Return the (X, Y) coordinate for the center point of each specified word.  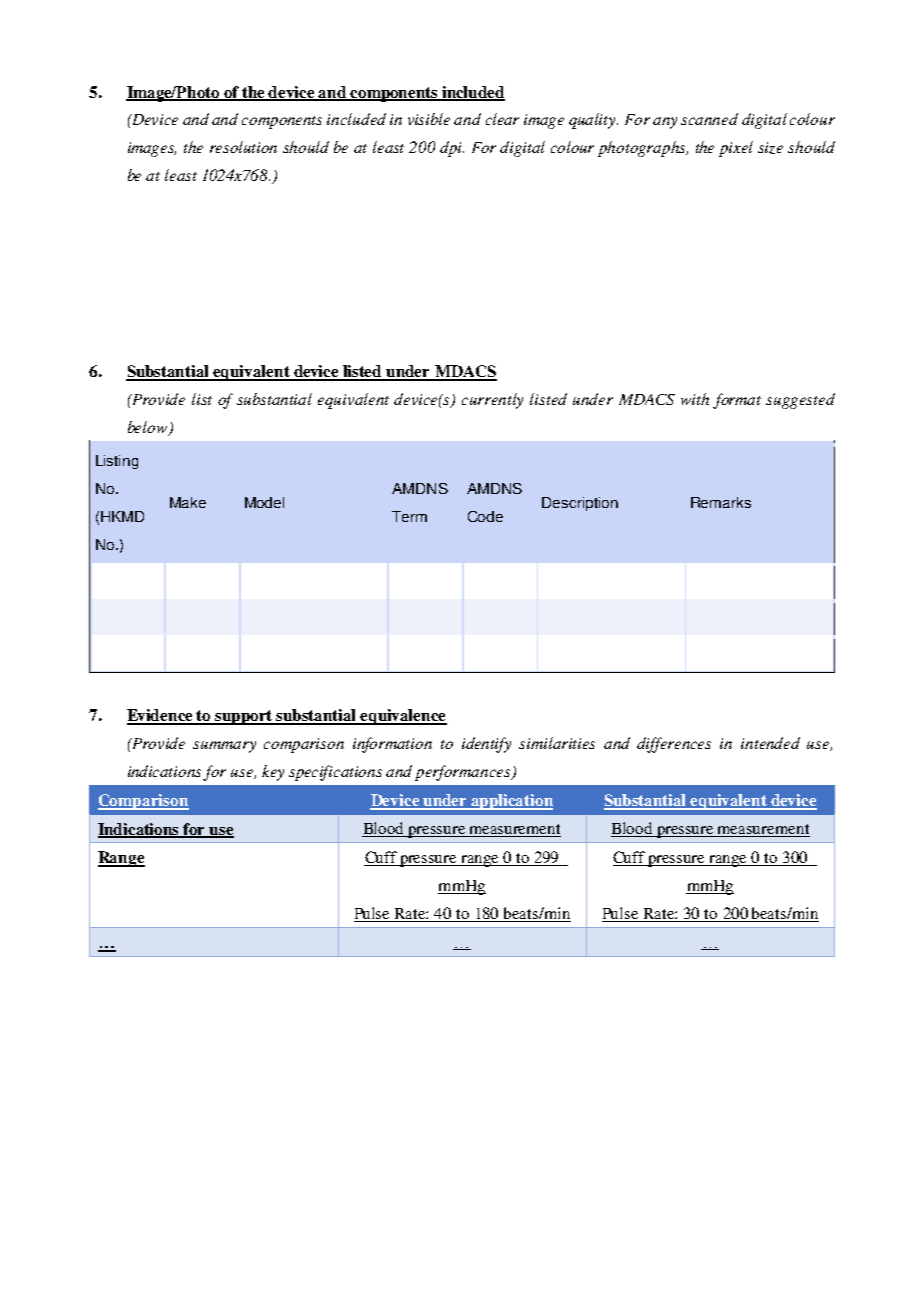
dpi (452, 149)
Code (485, 516)
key (273, 773)
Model (264, 502)
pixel (736, 149)
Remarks (721, 502)
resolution (243, 147)
